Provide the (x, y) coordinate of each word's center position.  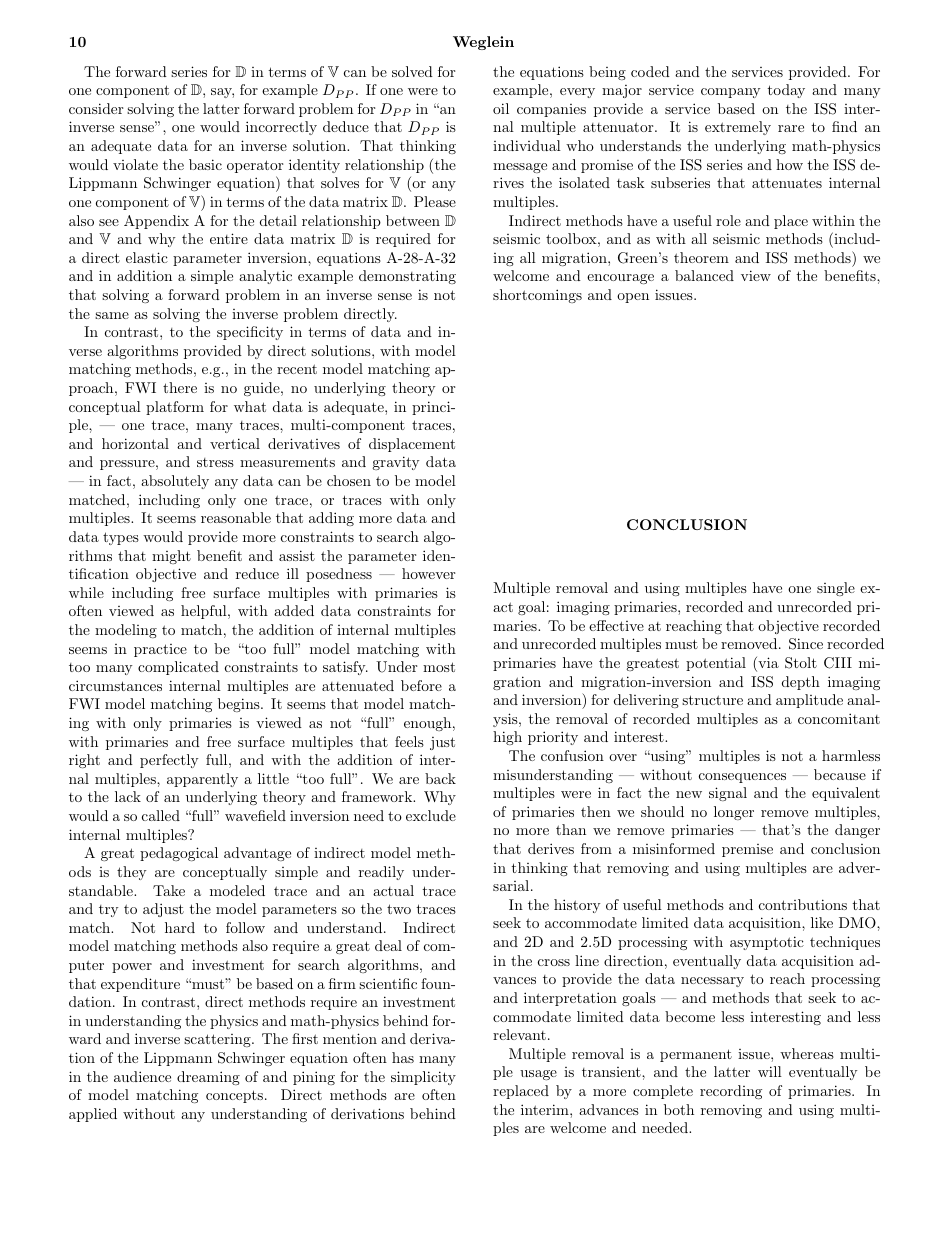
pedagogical (179, 854)
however (428, 573)
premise (747, 850)
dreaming (208, 1078)
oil (501, 108)
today (786, 91)
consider (96, 108)
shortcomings (537, 296)
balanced (704, 275)
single (836, 589)
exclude (431, 815)
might (171, 557)
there (180, 387)
